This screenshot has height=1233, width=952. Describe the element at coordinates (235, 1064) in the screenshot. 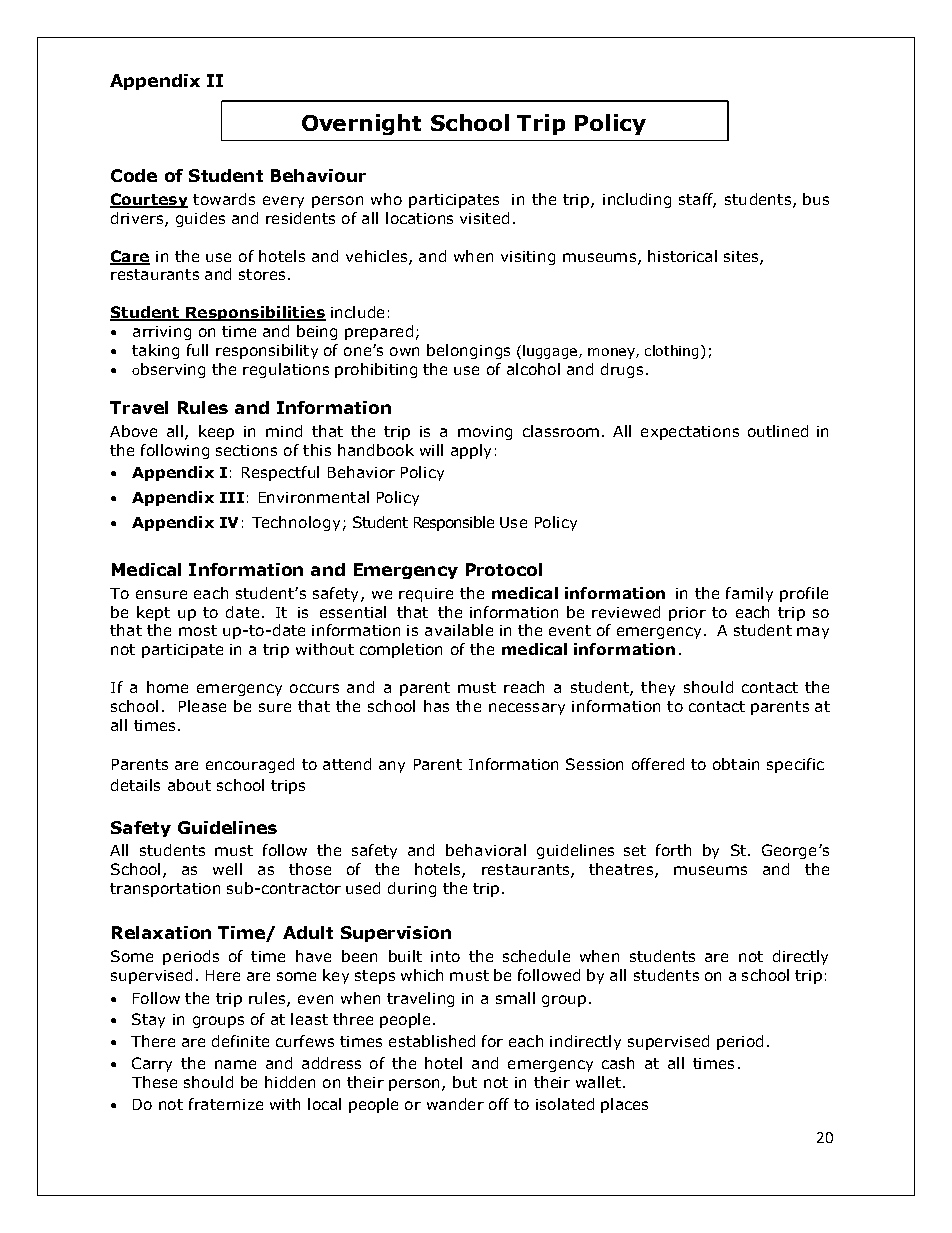

I see `name` at that location.
